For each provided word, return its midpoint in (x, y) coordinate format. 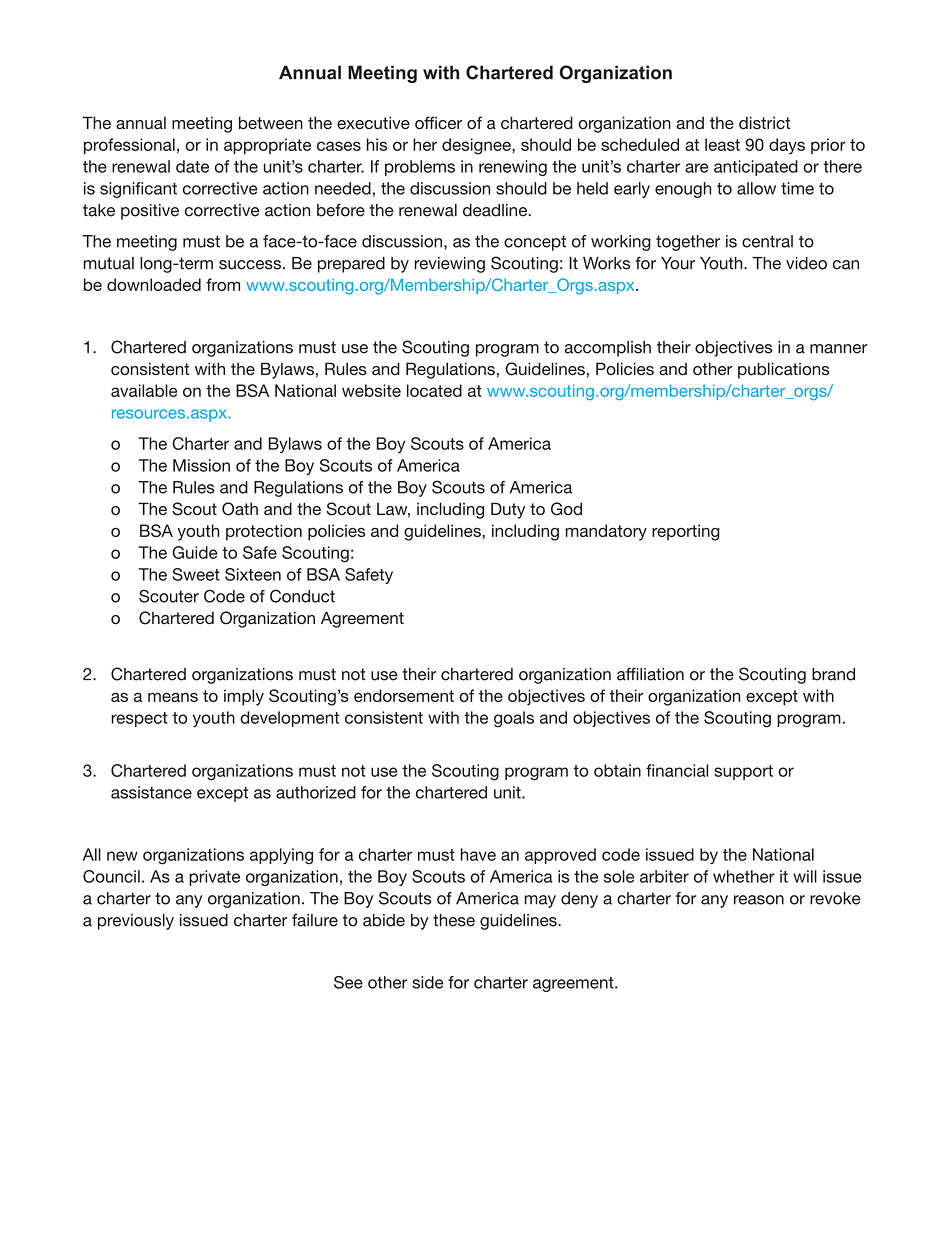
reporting (686, 532)
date (192, 166)
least (722, 144)
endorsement (404, 695)
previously (136, 922)
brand (833, 674)
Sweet (196, 574)
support (743, 772)
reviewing (449, 265)
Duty (508, 510)
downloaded (154, 284)
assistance (151, 792)
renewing (513, 168)
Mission (201, 465)
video (806, 263)
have (478, 854)
